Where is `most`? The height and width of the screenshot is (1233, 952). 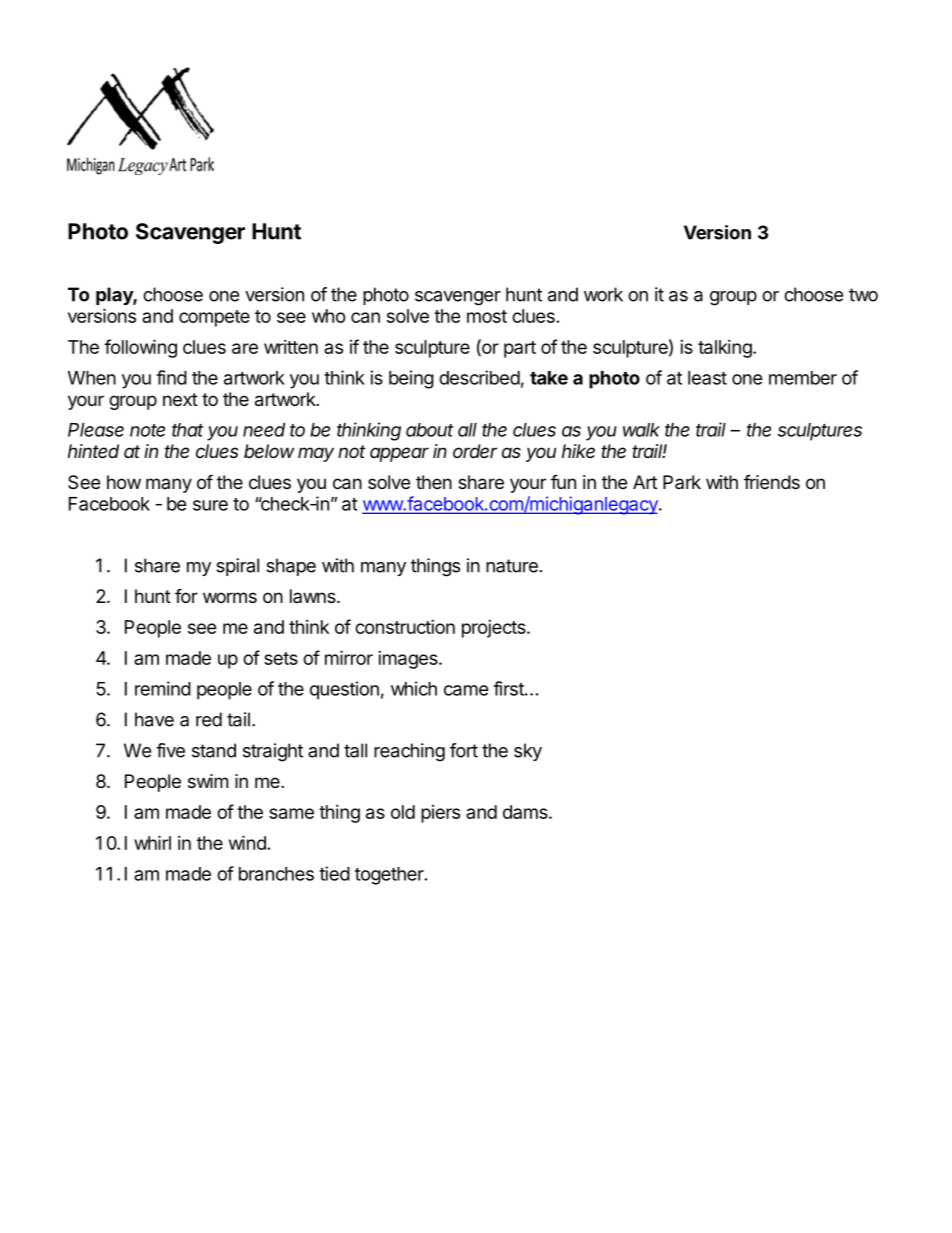
most is located at coordinates (487, 316).
